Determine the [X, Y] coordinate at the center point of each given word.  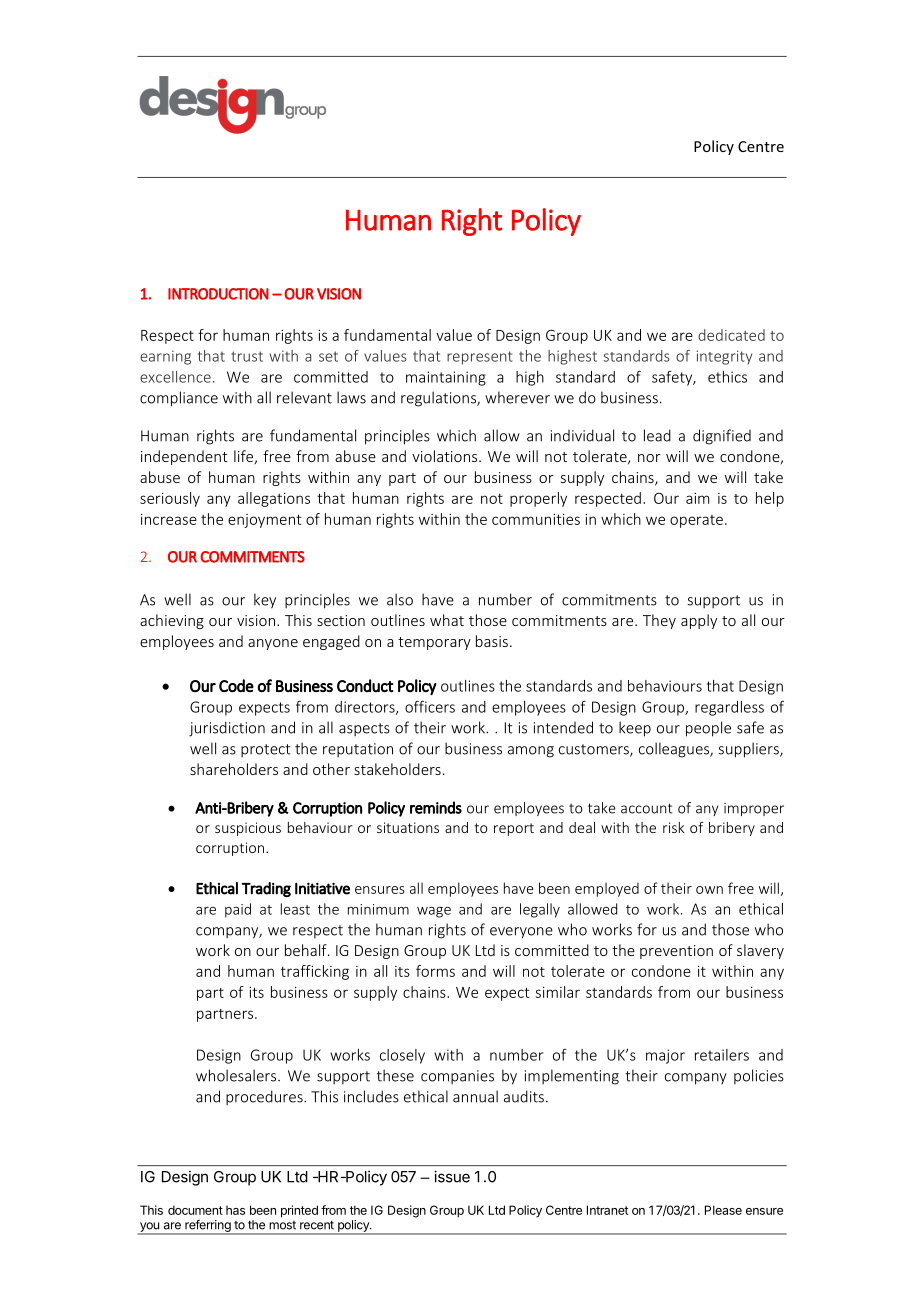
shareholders [234, 769]
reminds [436, 807]
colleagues [675, 750]
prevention [676, 952]
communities [536, 519]
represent [479, 358]
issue [452, 1176]
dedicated [731, 335]
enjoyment [264, 521]
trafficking [315, 972]
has [235, 1210]
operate [696, 521]
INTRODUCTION [218, 294]
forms [435, 971]
